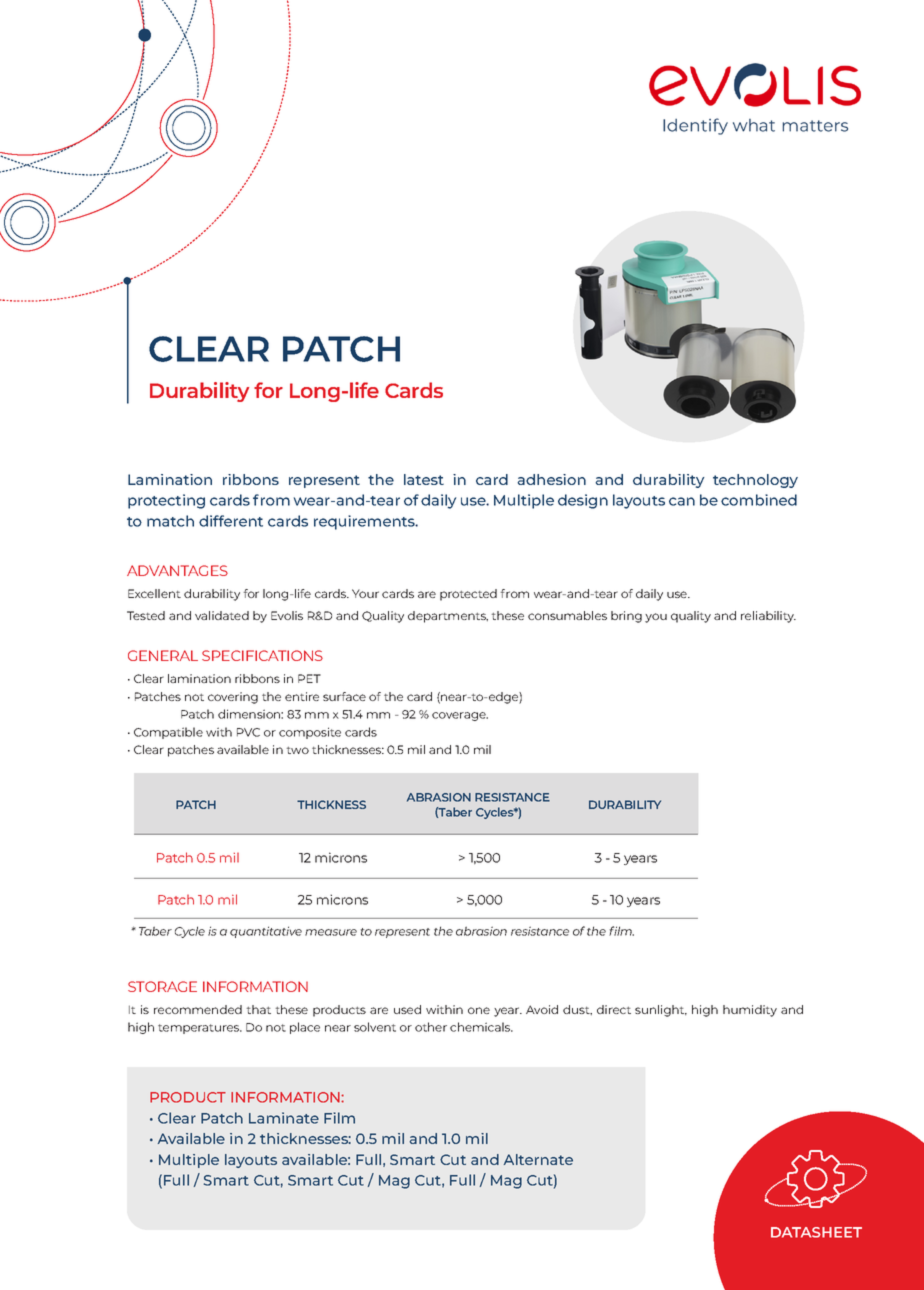 Image resolution: width=924 pixels, height=1290 pixels. Describe the element at coordinates (661, 1011) in the screenshot. I see `sunlight` at that location.
